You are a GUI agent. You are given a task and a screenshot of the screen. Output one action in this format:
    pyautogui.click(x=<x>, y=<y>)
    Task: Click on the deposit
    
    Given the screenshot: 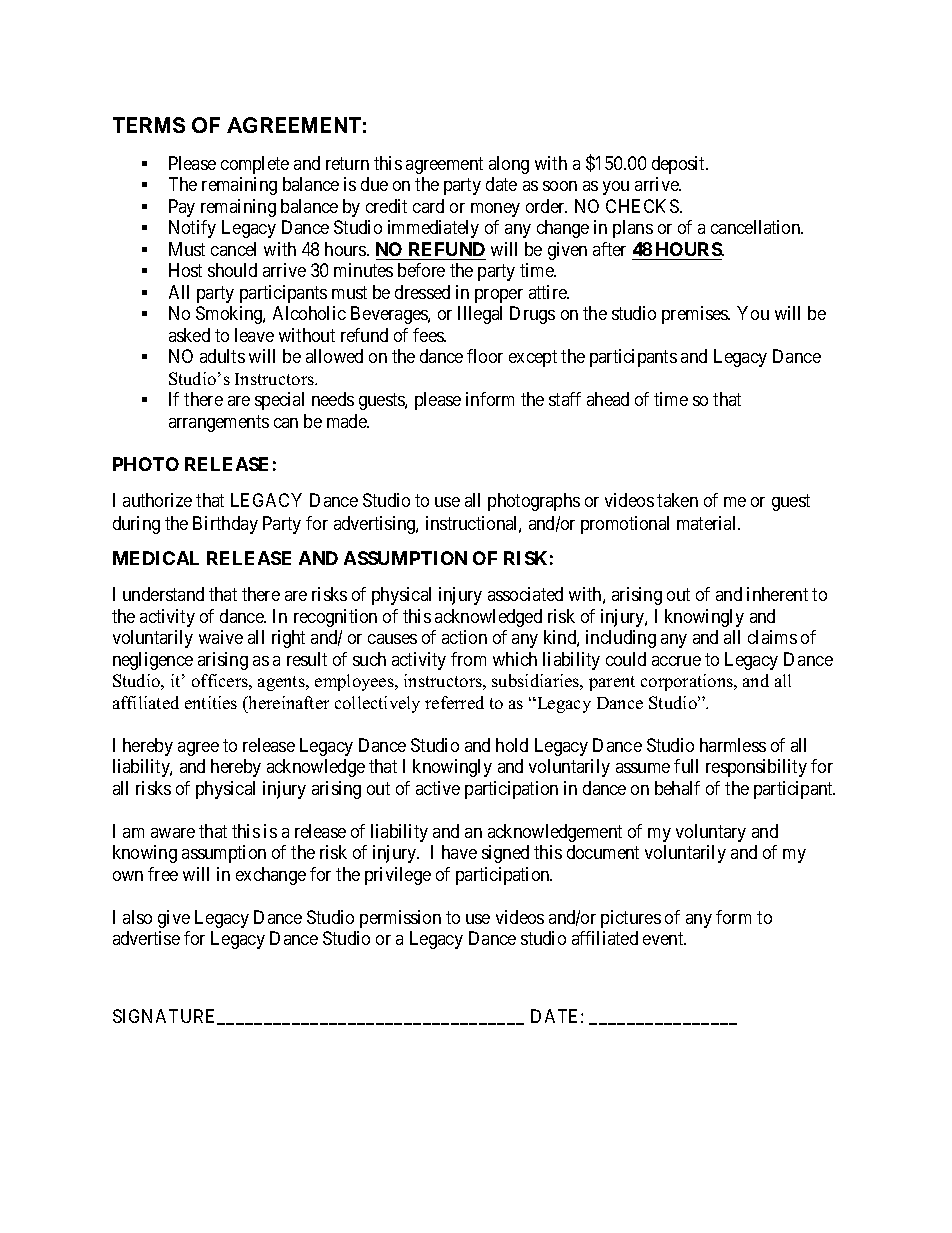 What is the action you would take?
    pyautogui.click(x=680, y=165)
